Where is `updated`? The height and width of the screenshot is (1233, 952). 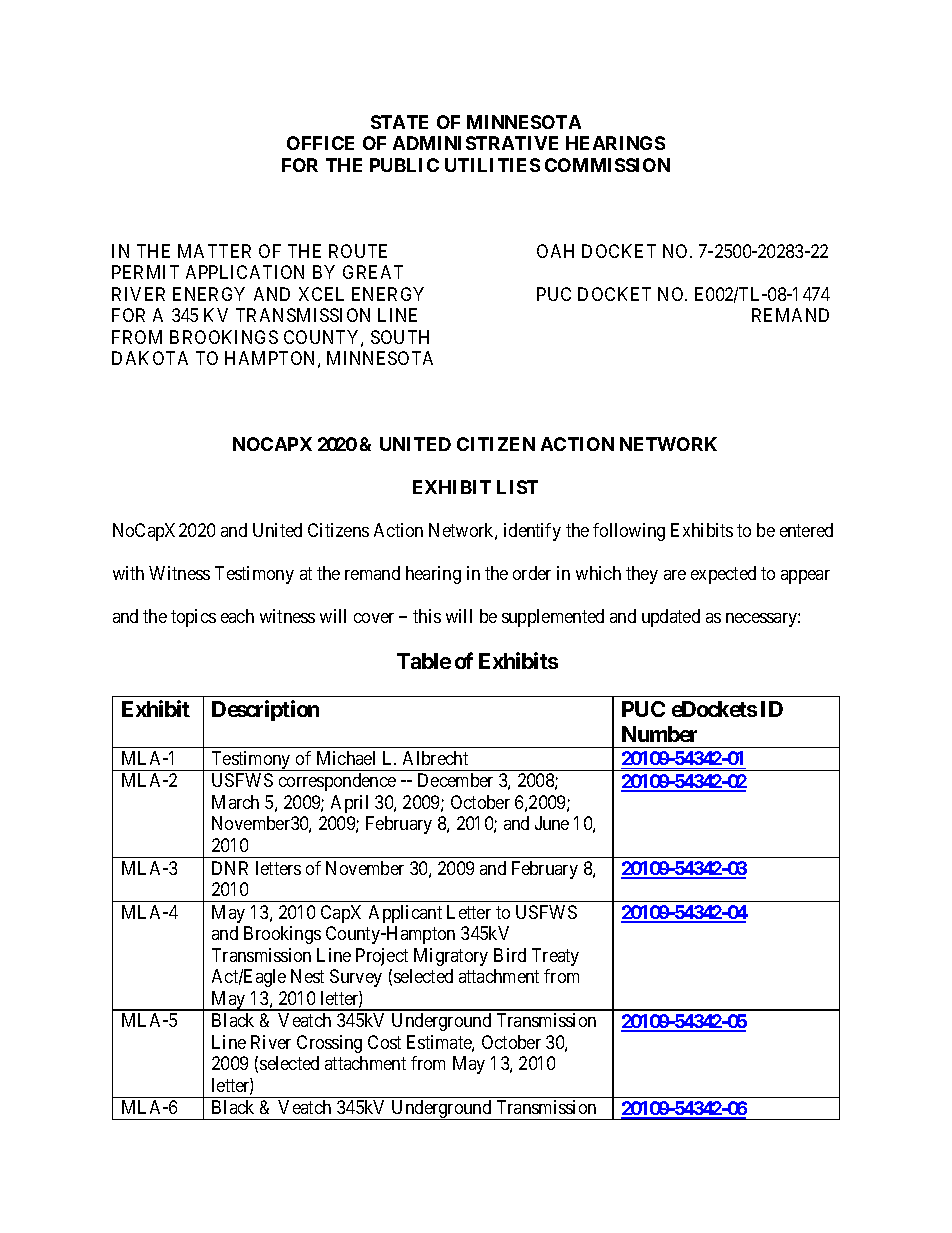 updated is located at coordinates (671, 618).
